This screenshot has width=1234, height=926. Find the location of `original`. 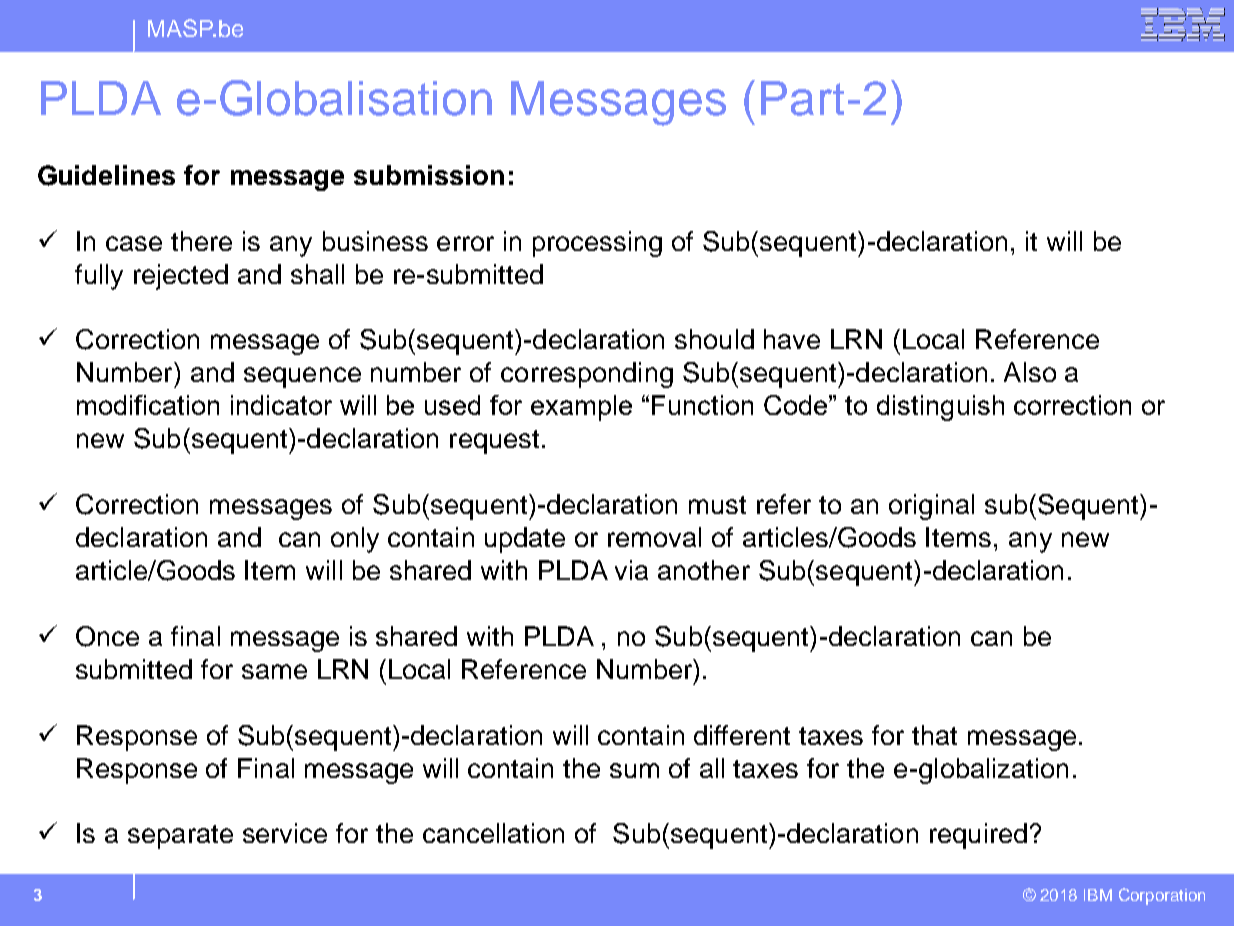

original is located at coordinates (931, 507).
